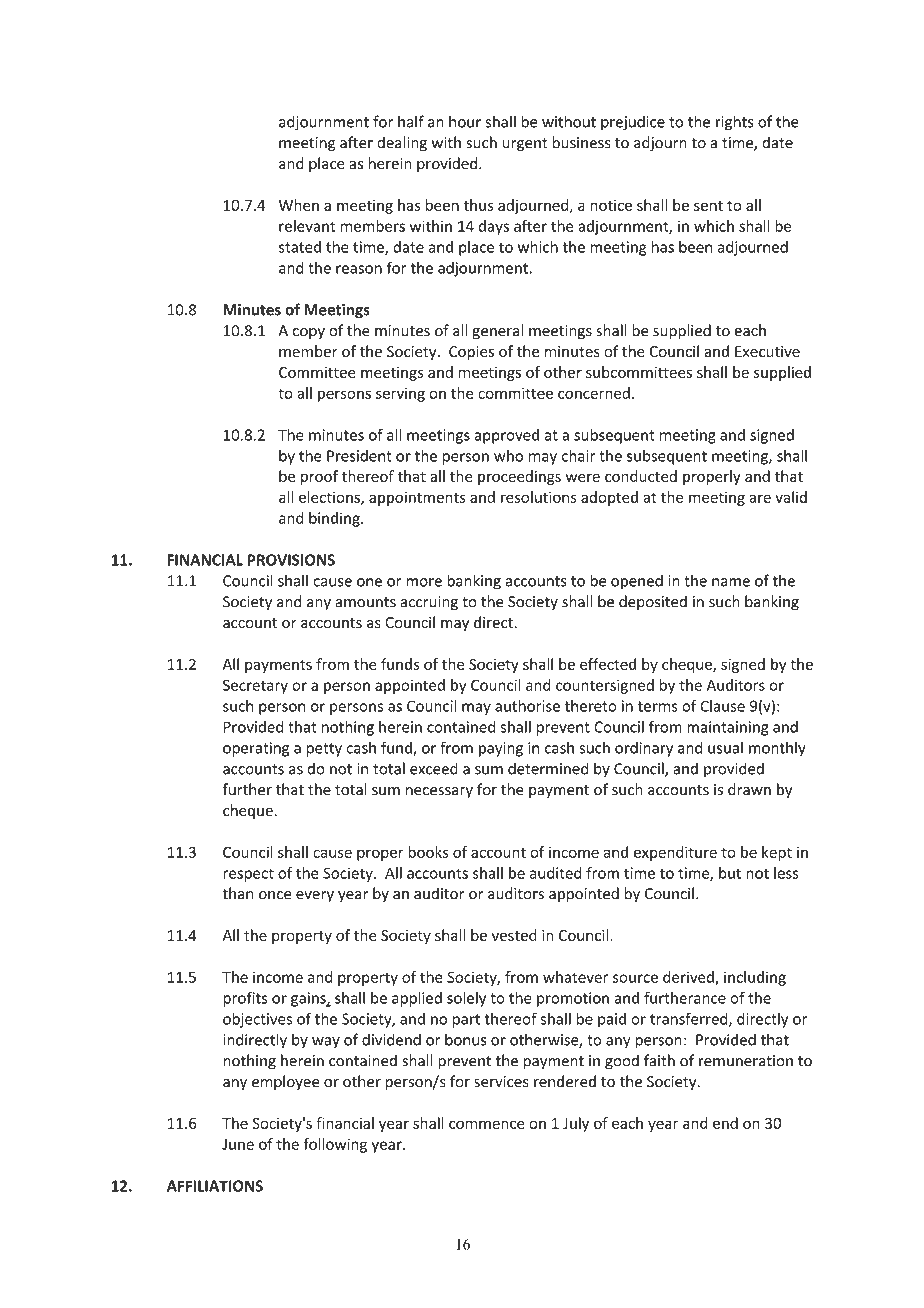 The height and width of the screenshot is (1308, 924). I want to click on authorise, so click(527, 706).
